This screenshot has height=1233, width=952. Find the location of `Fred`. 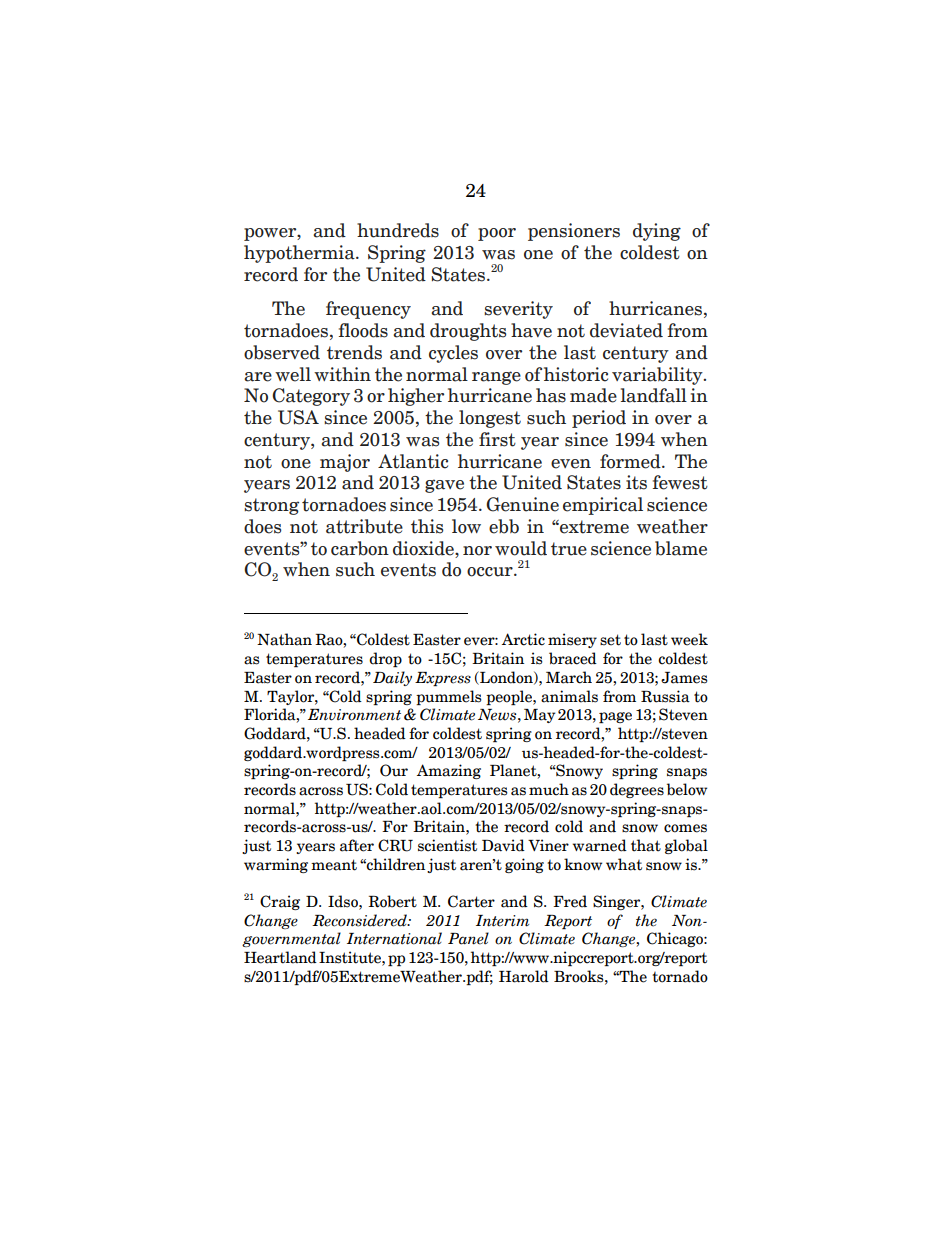

Fred is located at coordinates (570, 901).
